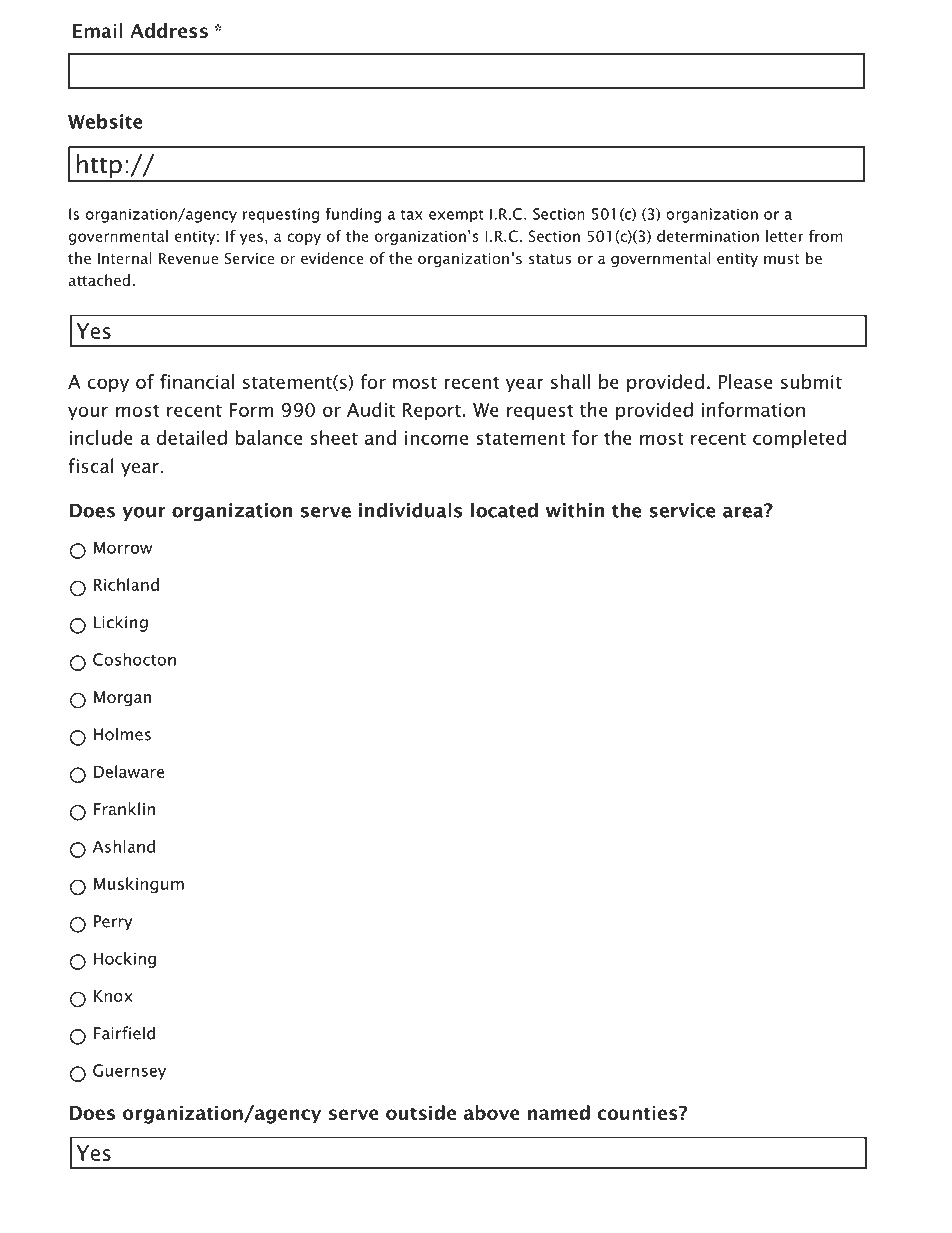 Image resolution: width=952 pixels, height=1233 pixels. Describe the element at coordinates (559, 1112) in the page. I see `named` at that location.
